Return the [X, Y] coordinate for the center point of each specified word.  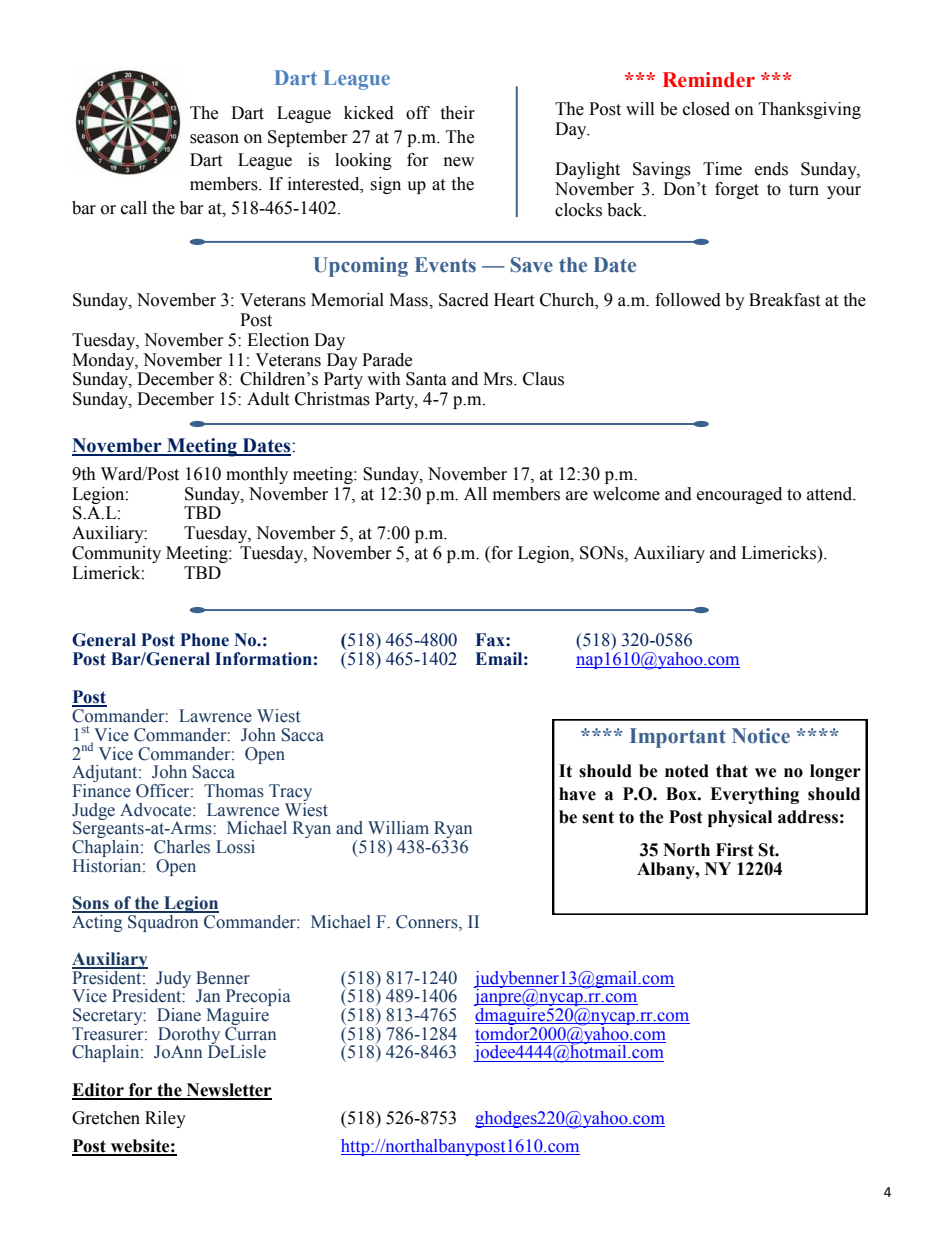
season [214, 139]
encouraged [739, 495]
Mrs [499, 379]
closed [706, 109]
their [457, 113]
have [577, 794]
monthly [257, 475]
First [735, 850]
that [732, 771]
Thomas [234, 791]
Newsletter [228, 1091]
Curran [250, 1032]
